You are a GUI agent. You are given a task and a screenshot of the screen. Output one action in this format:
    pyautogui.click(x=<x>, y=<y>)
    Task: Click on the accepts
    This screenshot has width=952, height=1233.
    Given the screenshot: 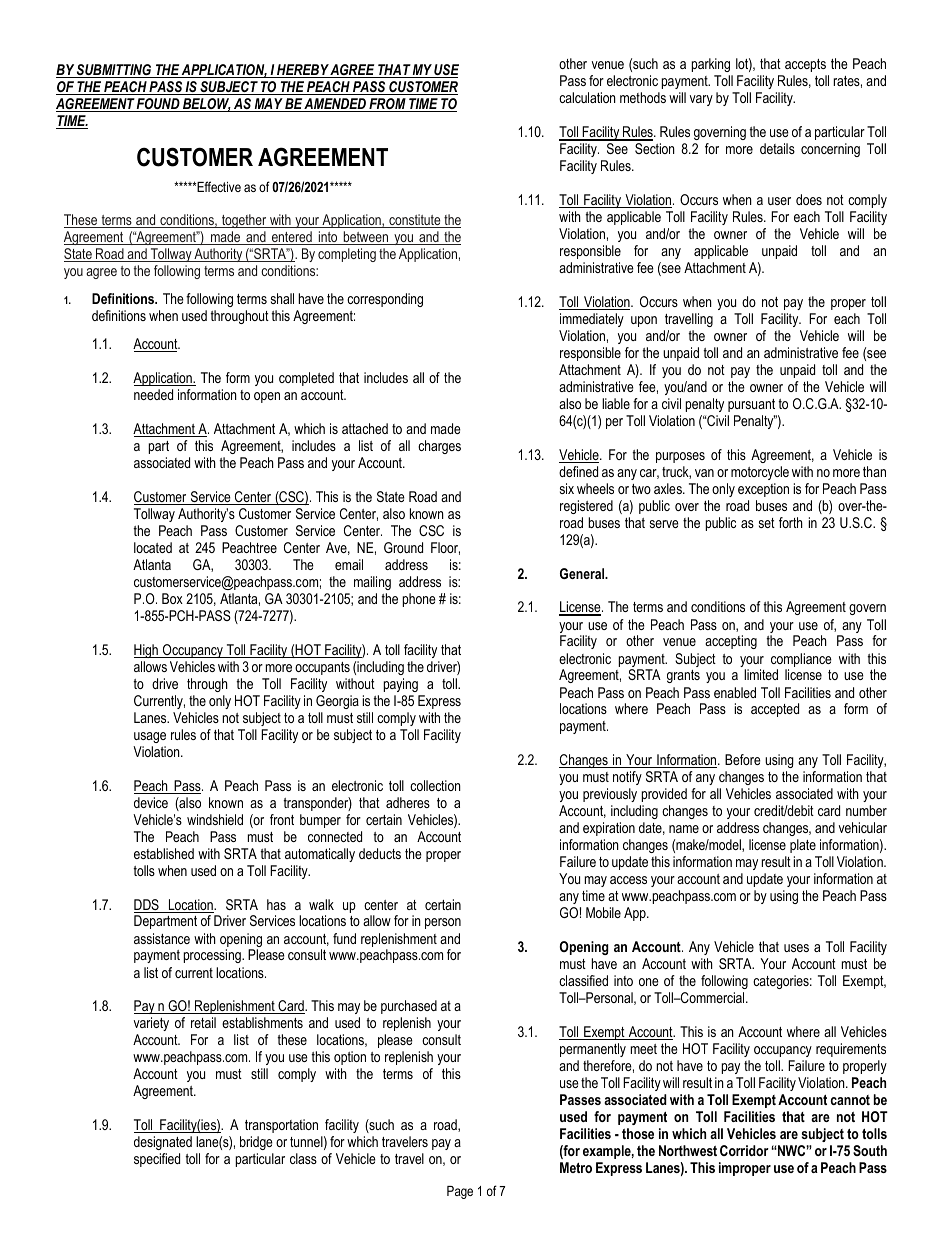 What is the action you would take?
    pyautogui.click(x=805, y=65)
